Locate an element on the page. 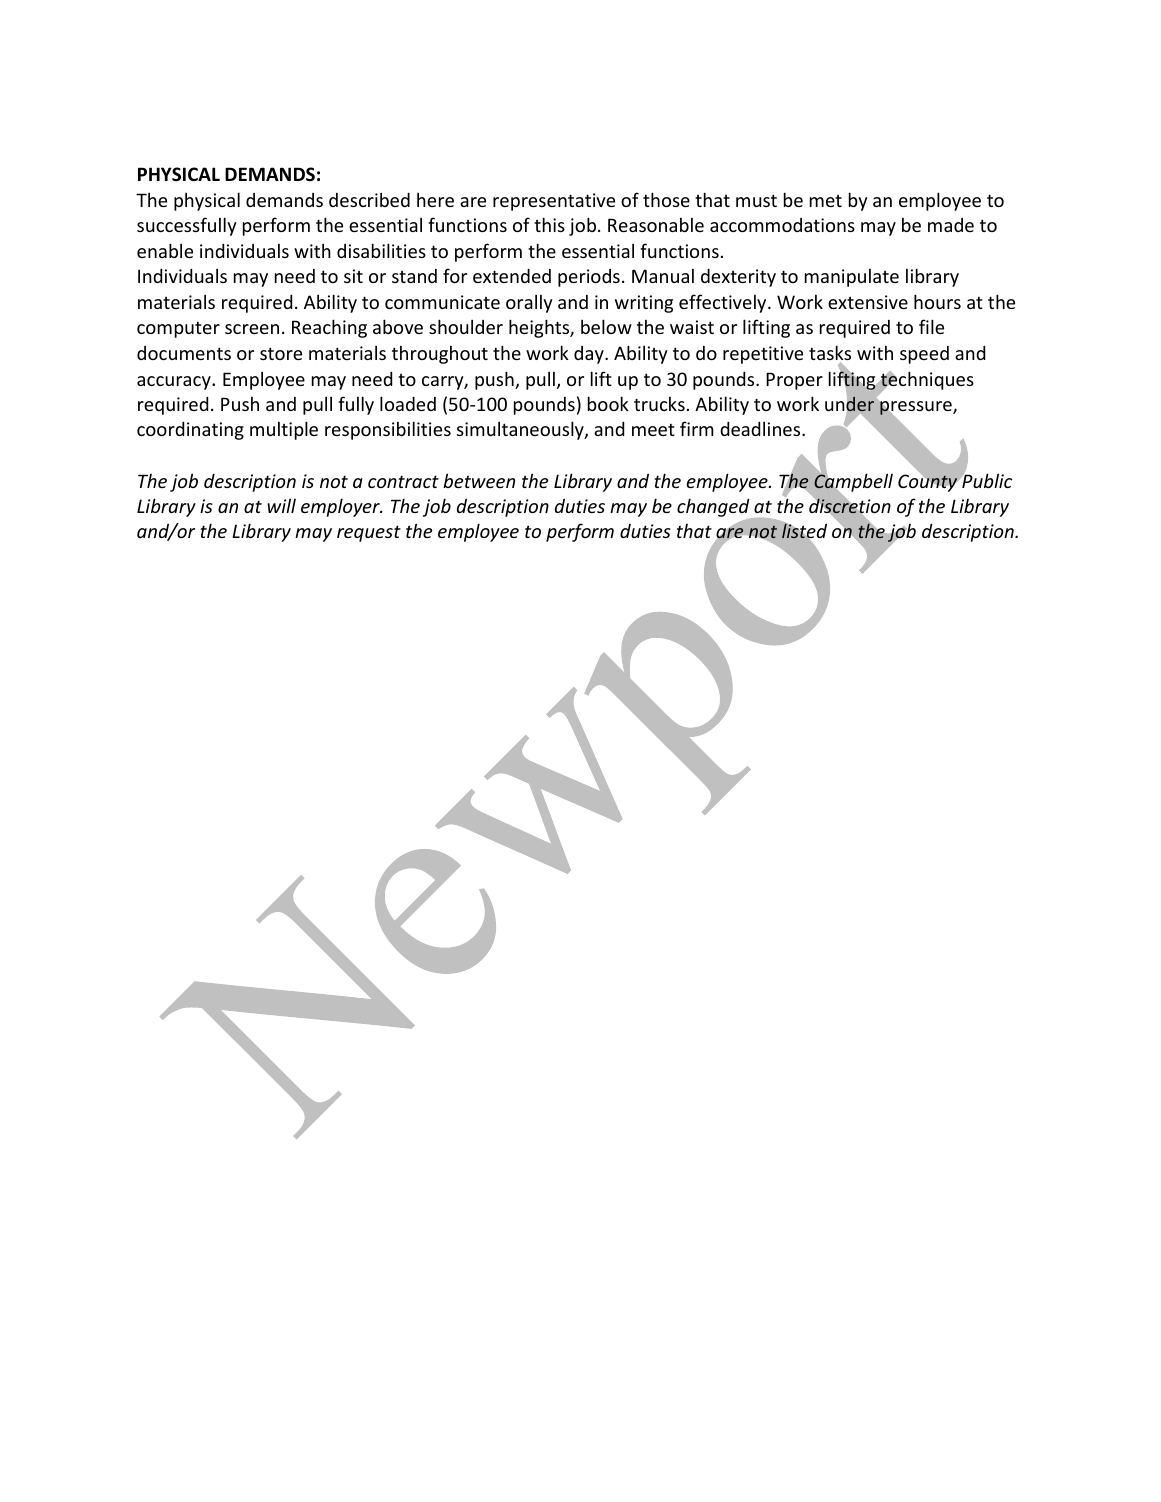  will is located at coordinates (281, 505).
